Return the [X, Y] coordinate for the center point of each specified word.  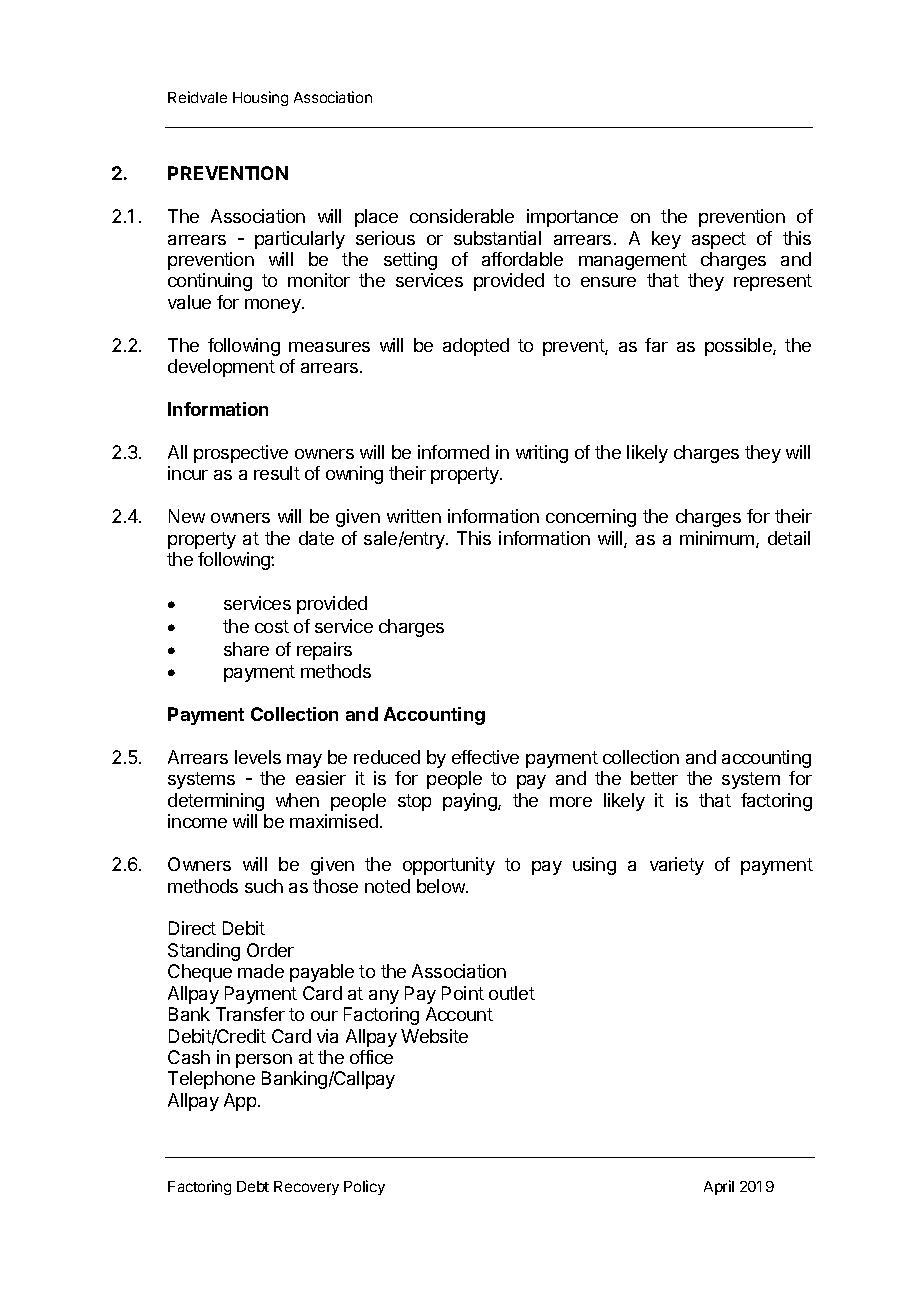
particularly [300, 240]
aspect [719, 240]
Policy [364, 1187]
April [719, 1187]
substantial [497, 238]
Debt [253, 1186]
